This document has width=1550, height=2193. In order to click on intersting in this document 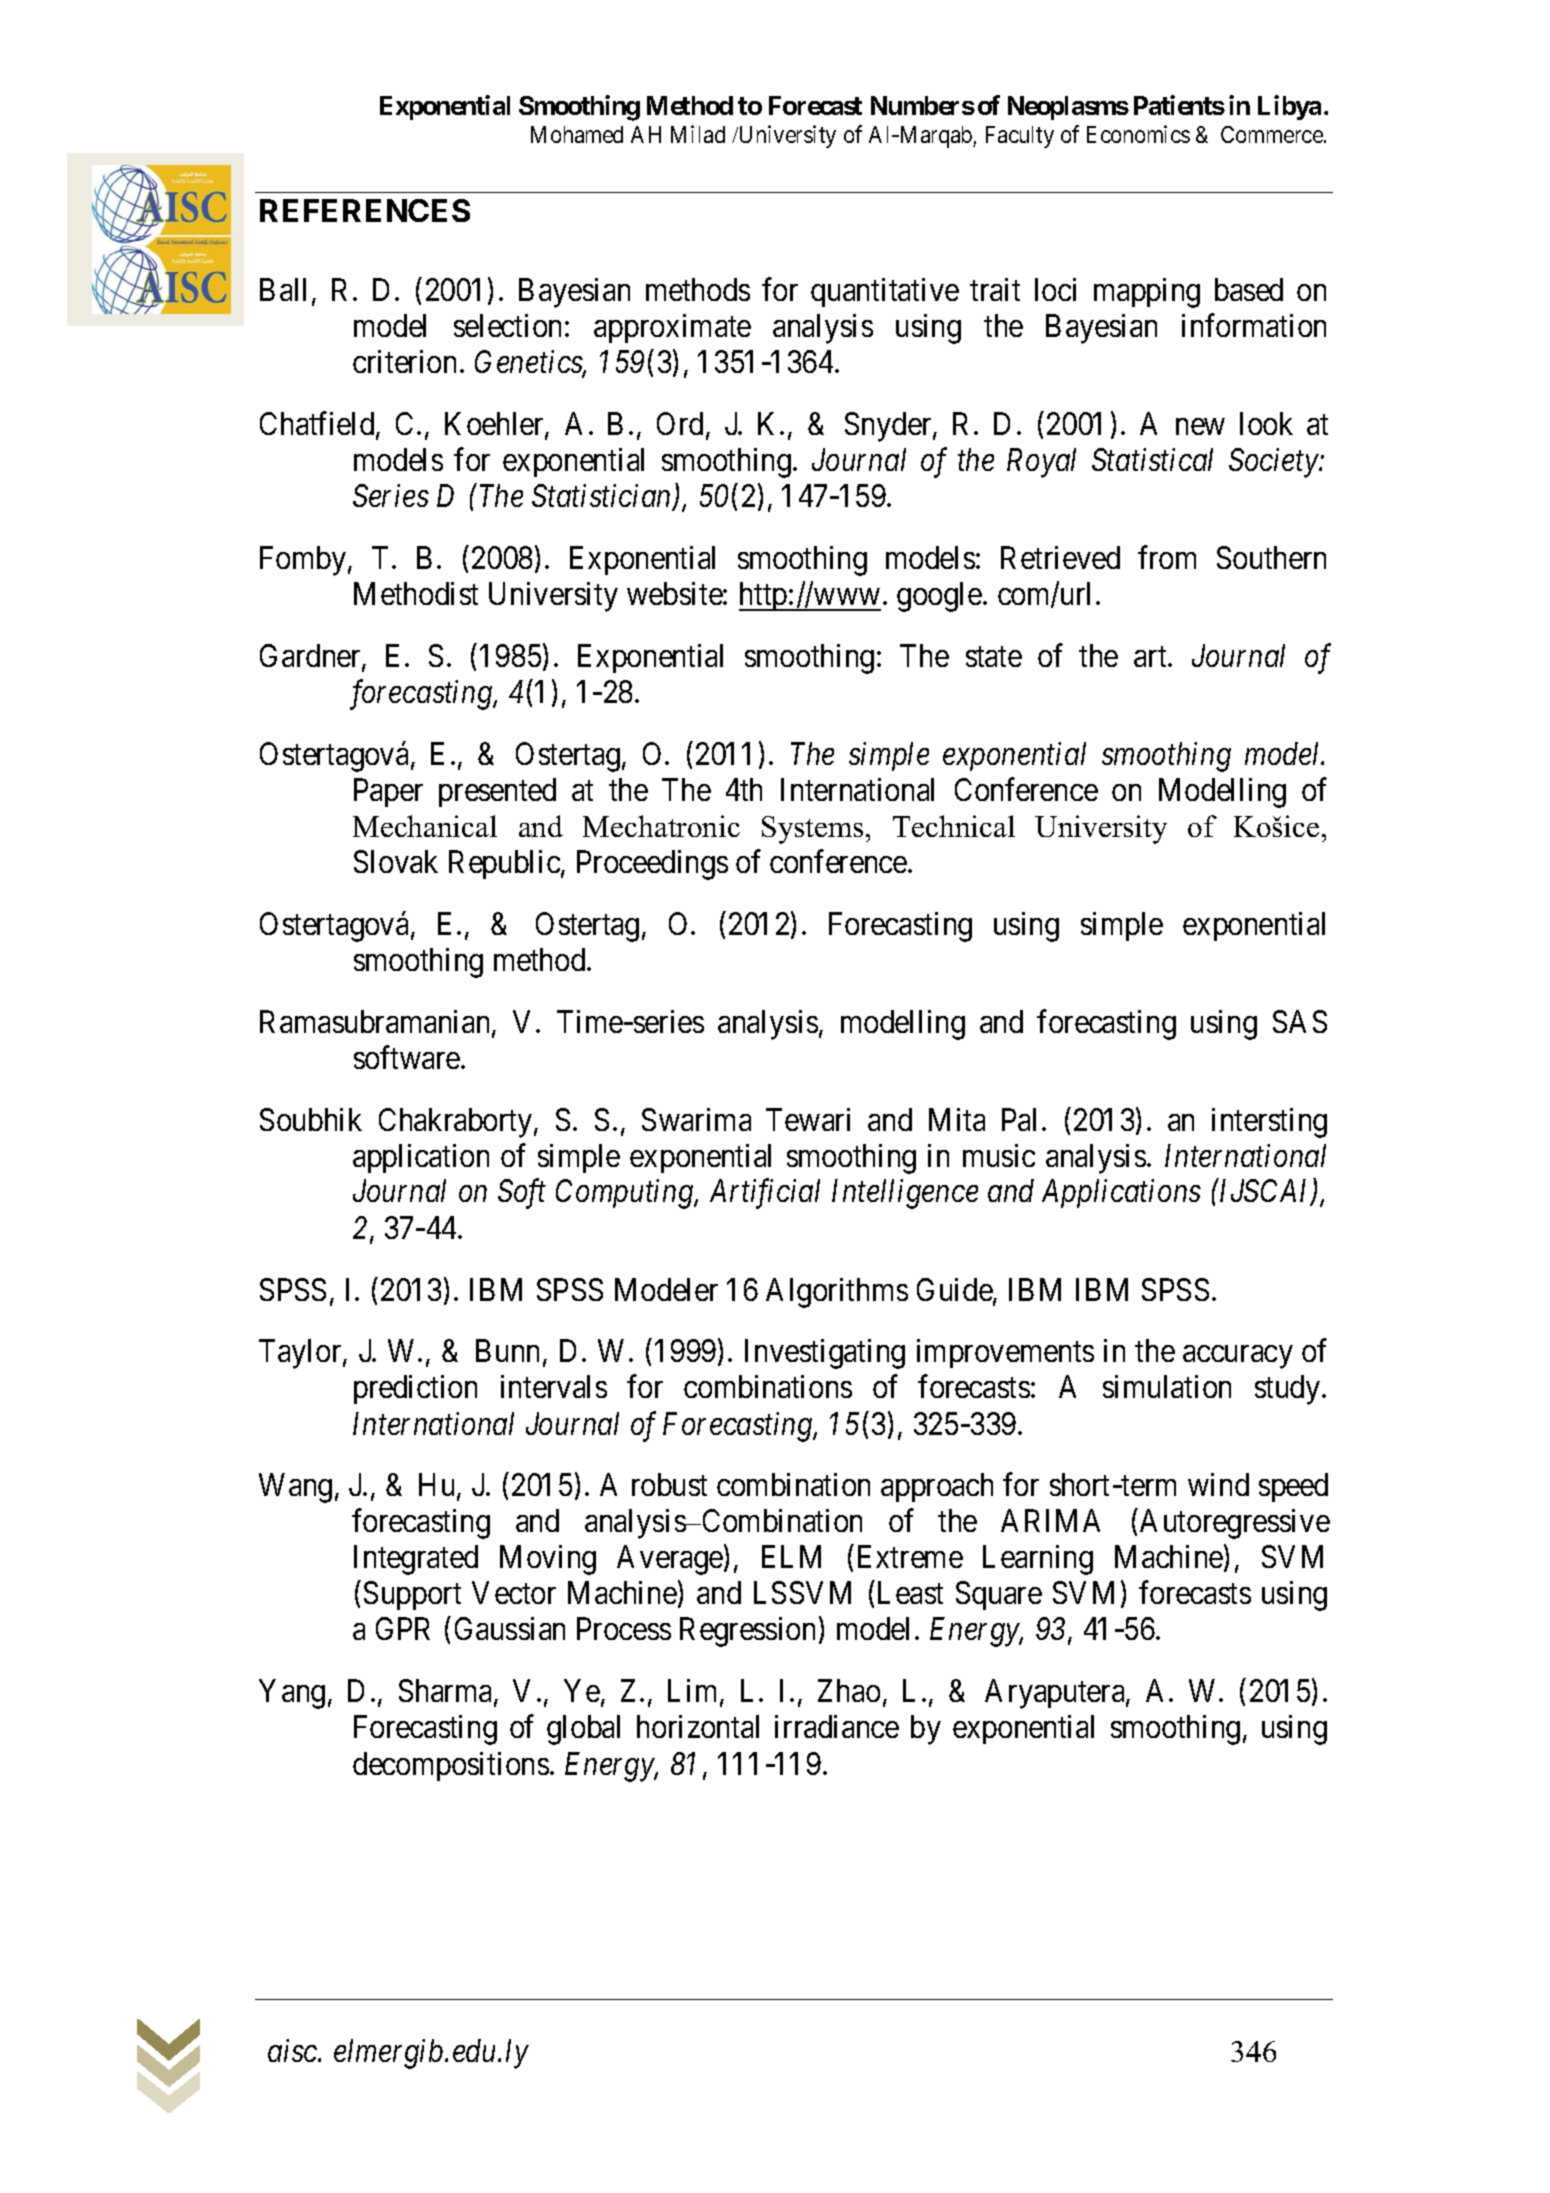, I will do `click(1269, 1123)`.
